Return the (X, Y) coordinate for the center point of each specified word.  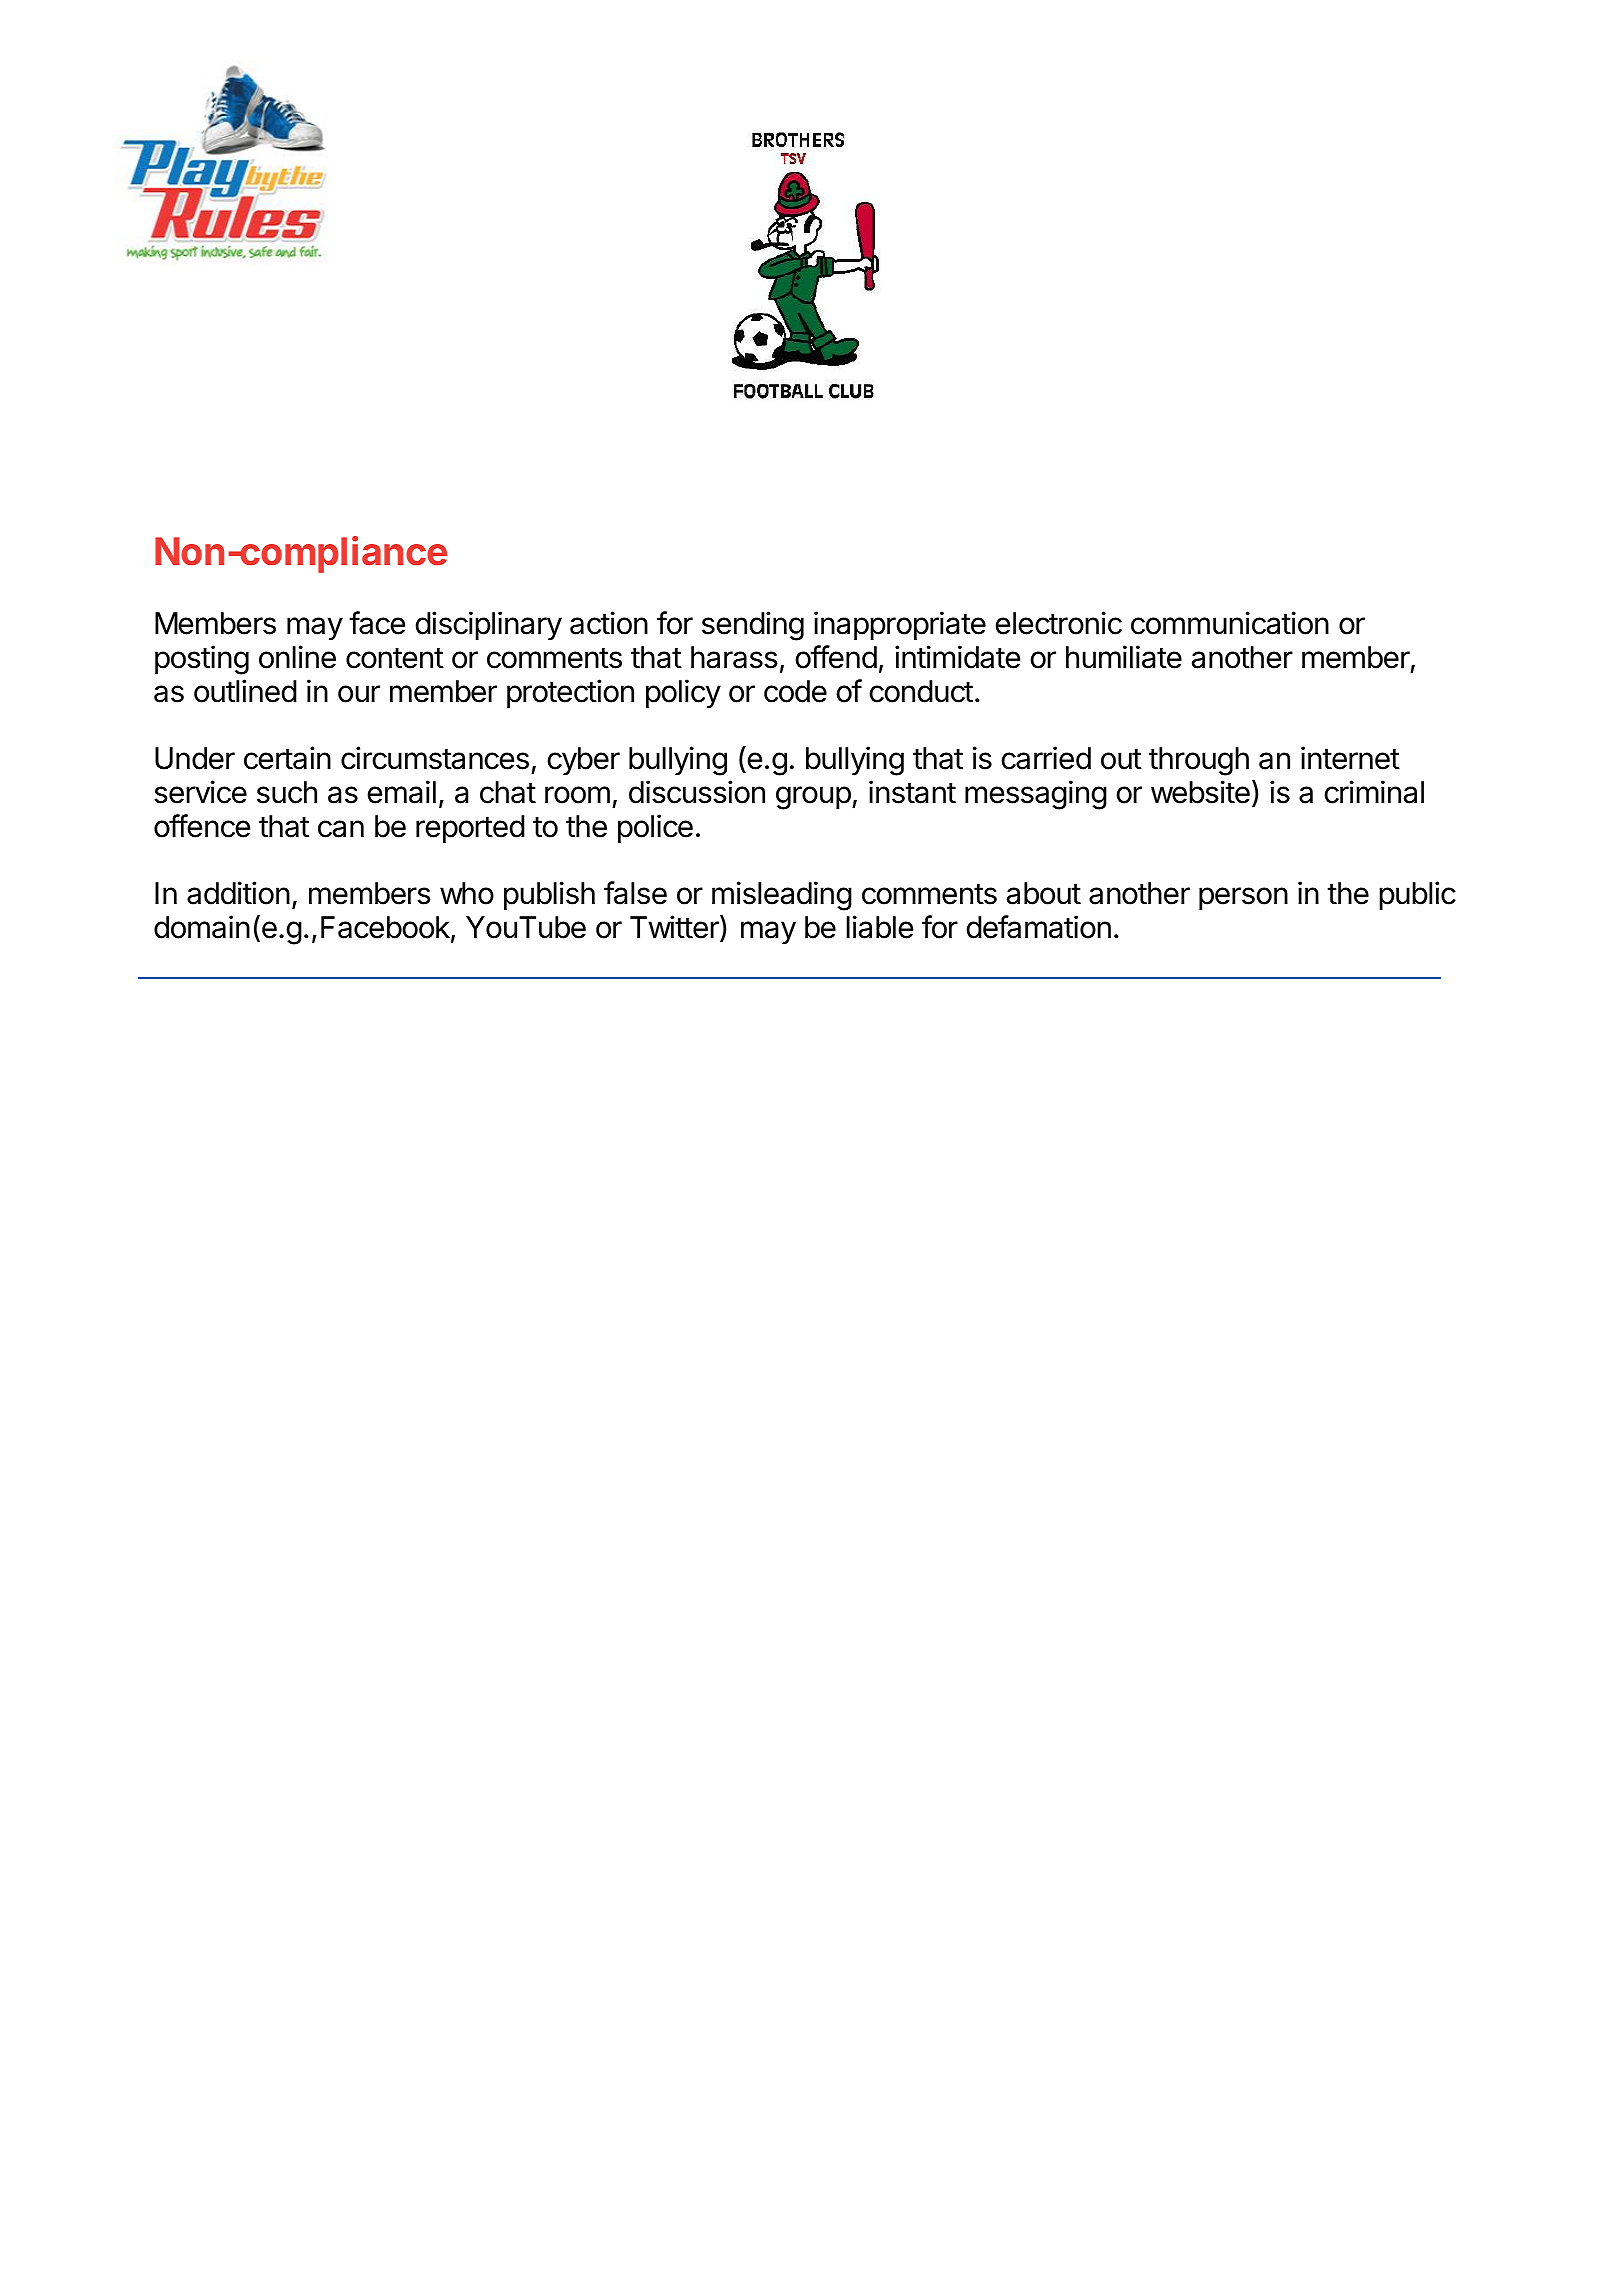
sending (753, 626)
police (655, 828)
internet (1350, 758)
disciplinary (488, 625)
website (1200, 792)
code (795, 691)
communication (1230, 623)
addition (238, 893)
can (341, 829)
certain (287, 758)
